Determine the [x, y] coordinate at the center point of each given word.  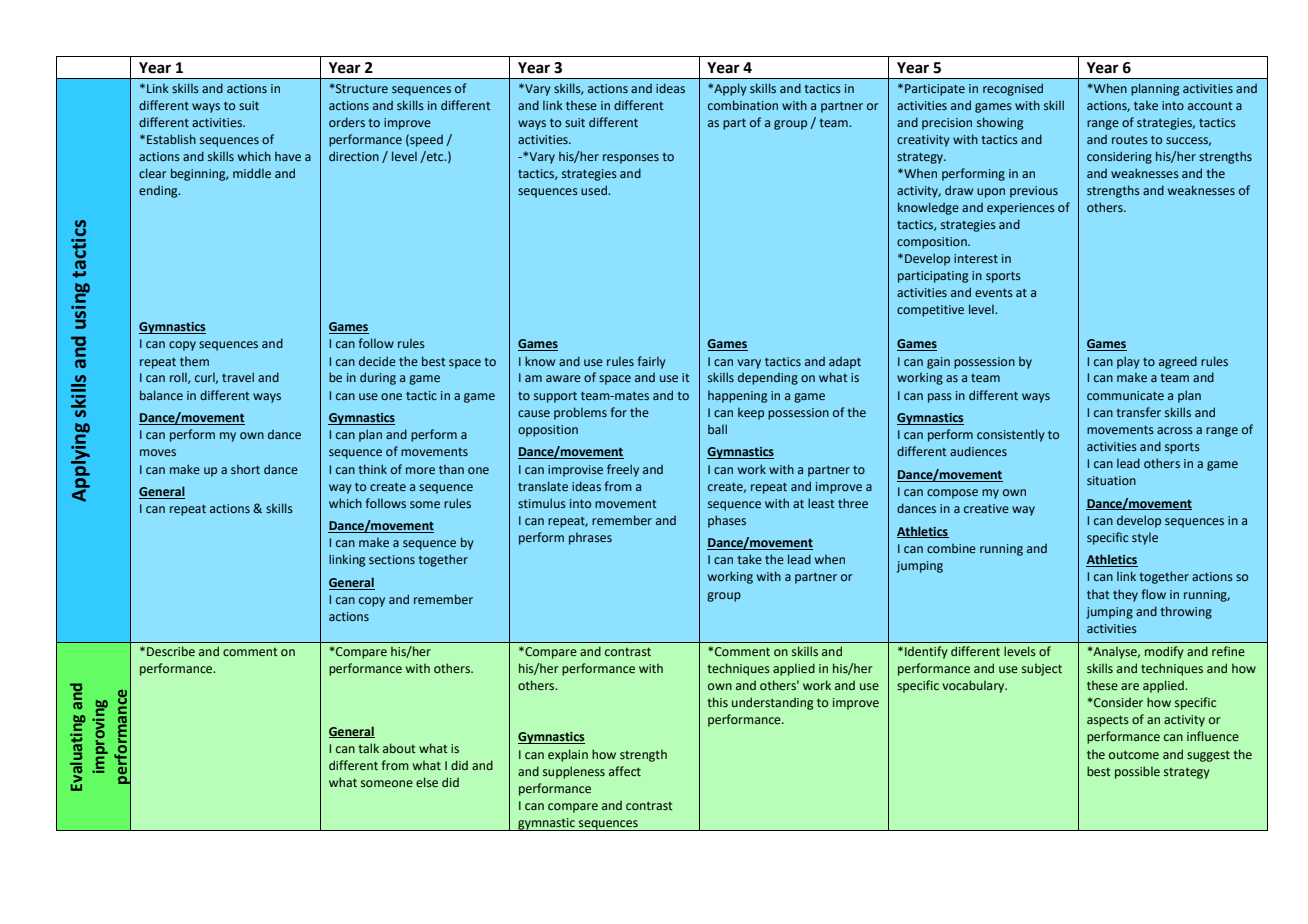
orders [347, 122]
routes [1130, 140]
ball [717, 429]
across [1175, 430]
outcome [1134, 755]
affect [625, 771]
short [245, 469]
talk [368, 748]
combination [743, 105]
